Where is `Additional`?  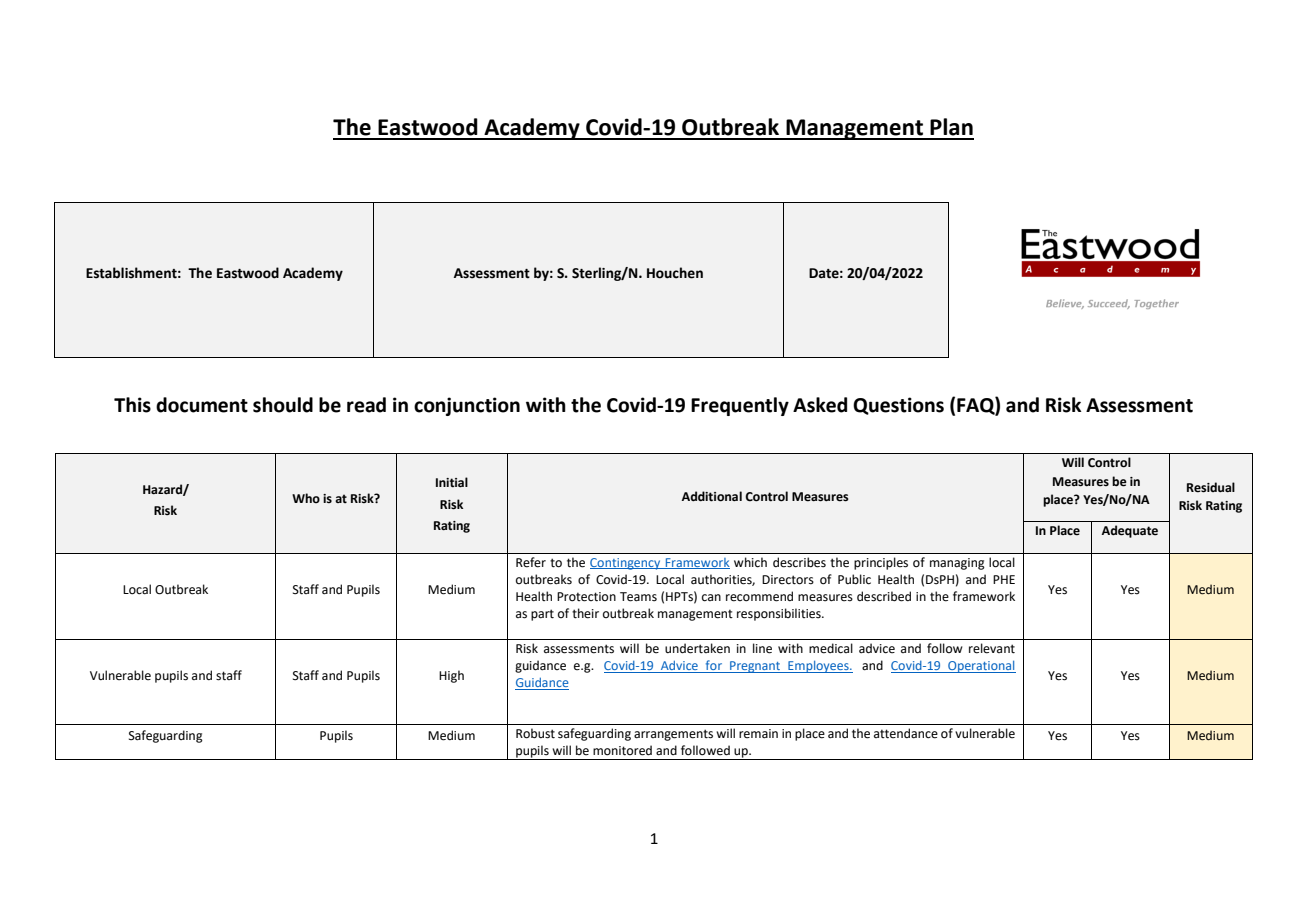
Additional is located at coordinates (712, 496).
